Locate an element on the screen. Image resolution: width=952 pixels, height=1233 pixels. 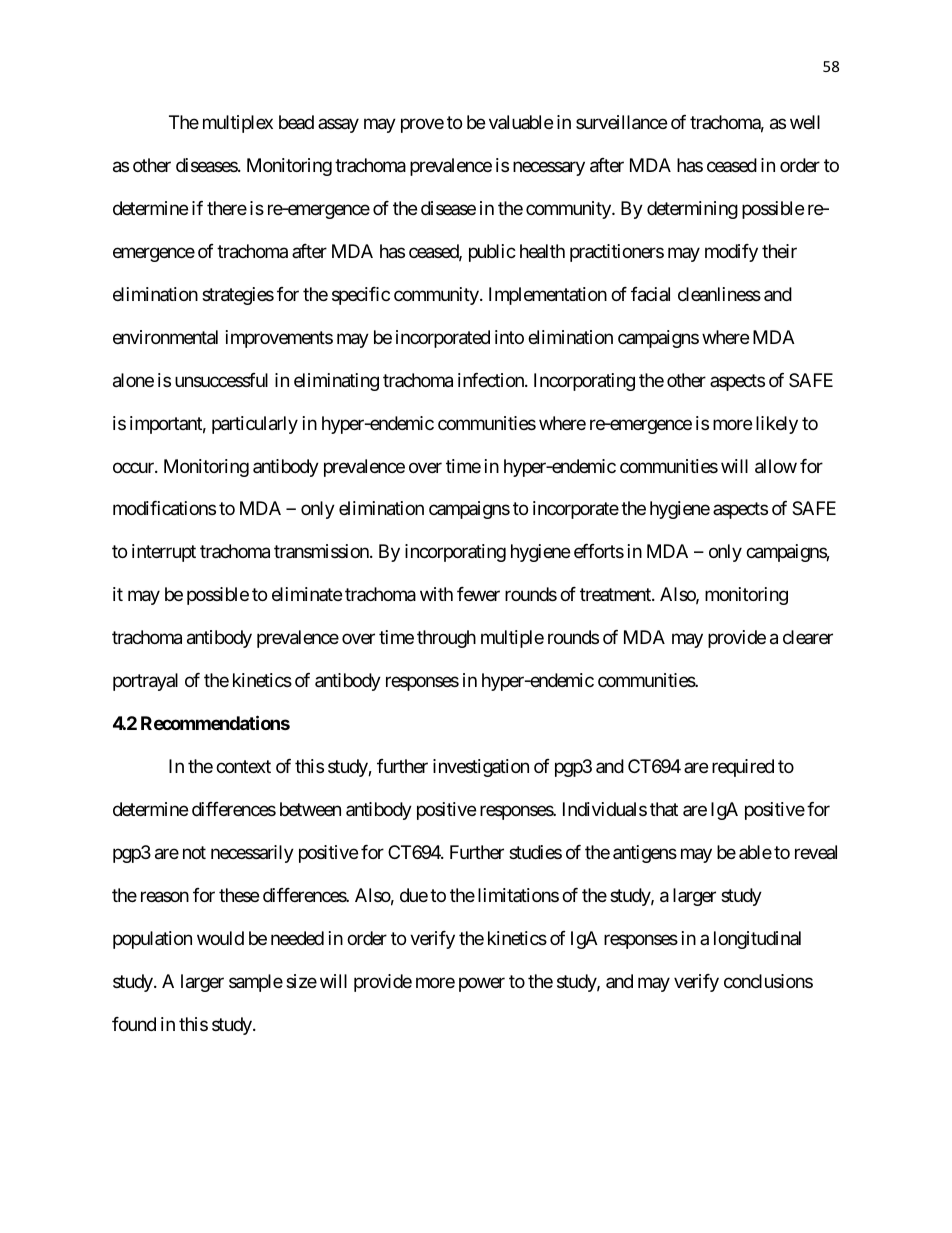
well is located at coordinates (805, 122).
